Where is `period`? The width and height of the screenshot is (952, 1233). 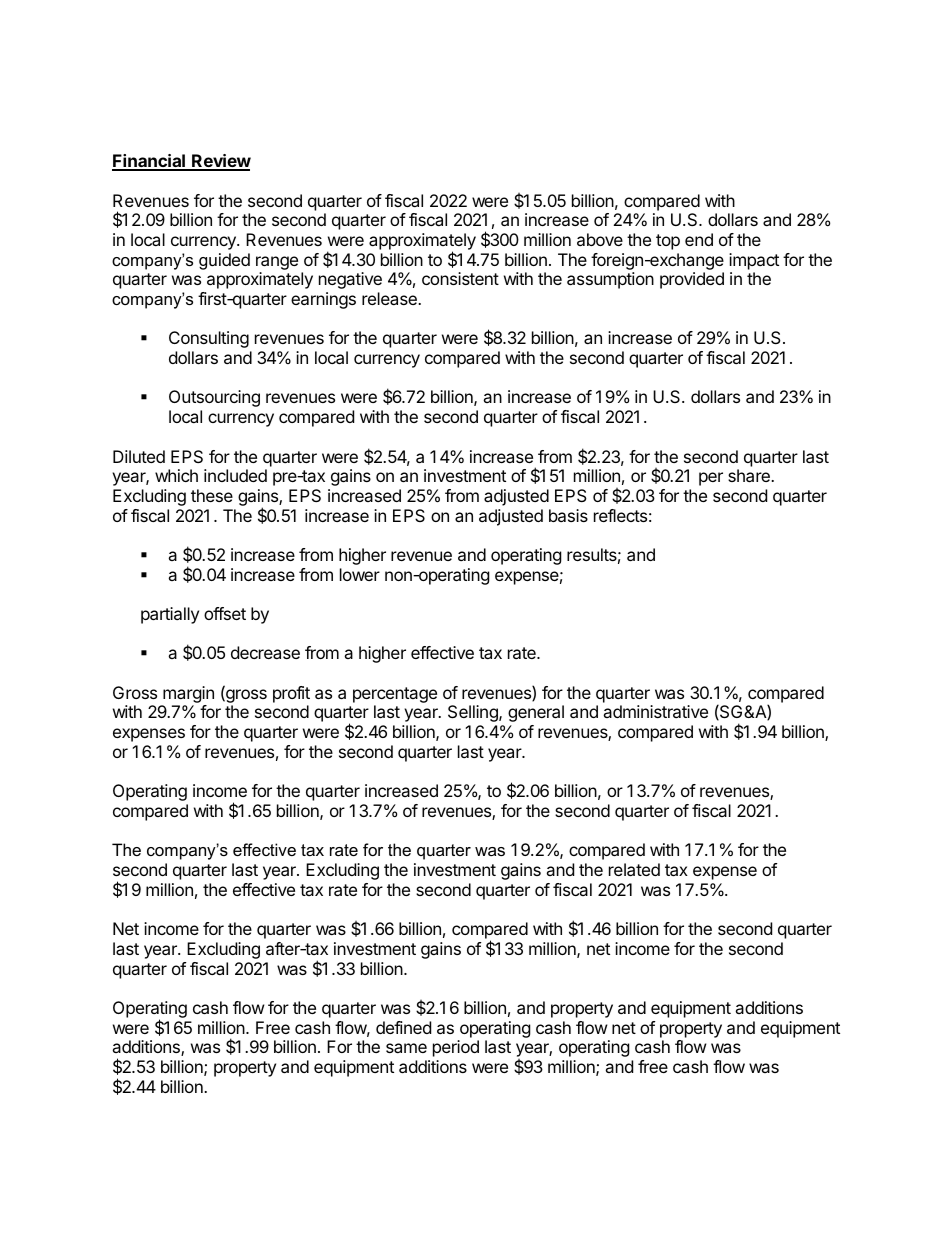 period is located at coordinates (456, 1048).
